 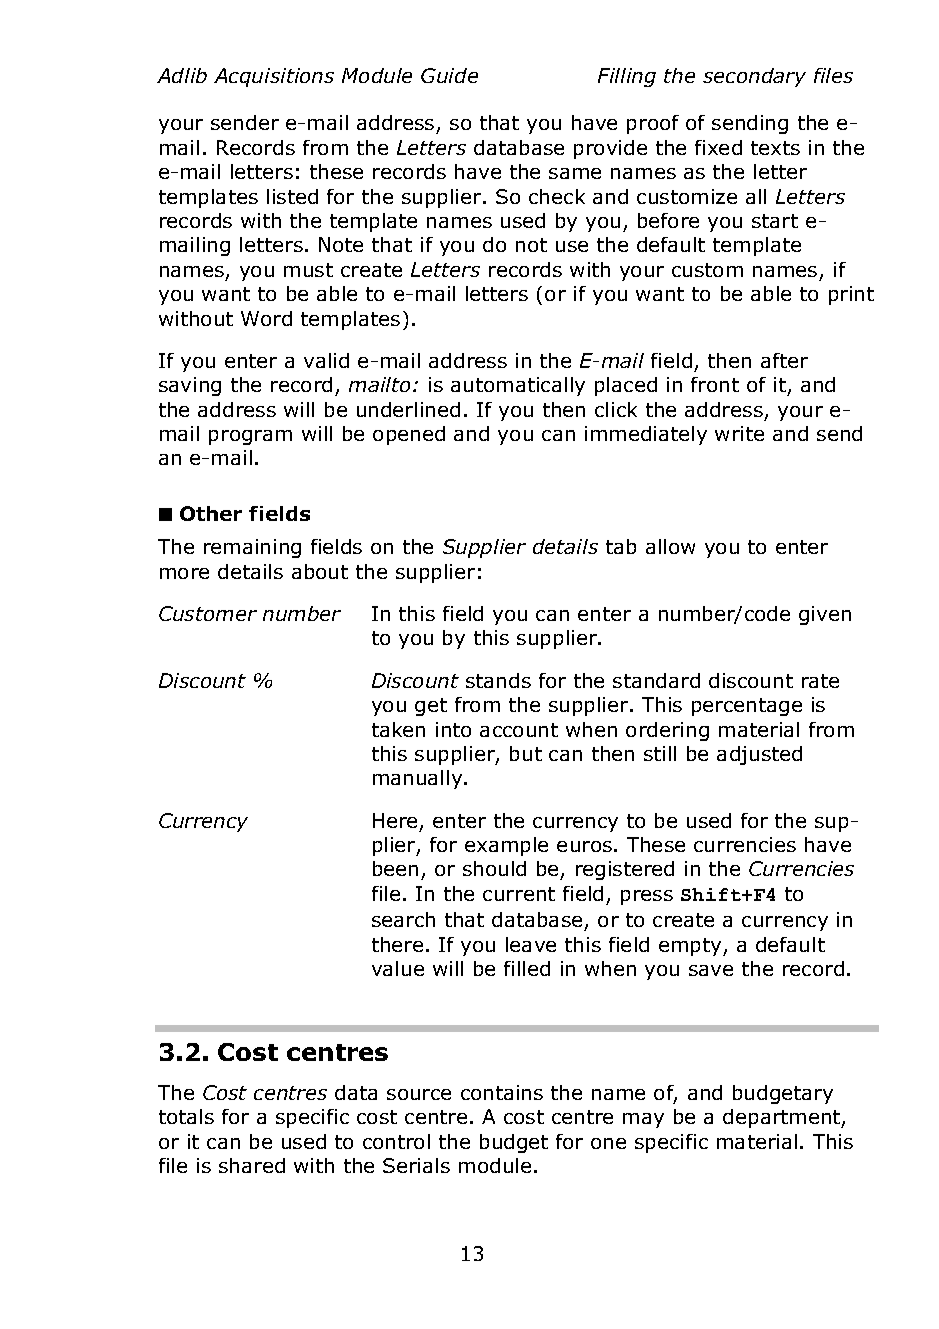 What do you see at coordinates (784, 360) in the document?
I see `after` at bounding box center [784, 360].
